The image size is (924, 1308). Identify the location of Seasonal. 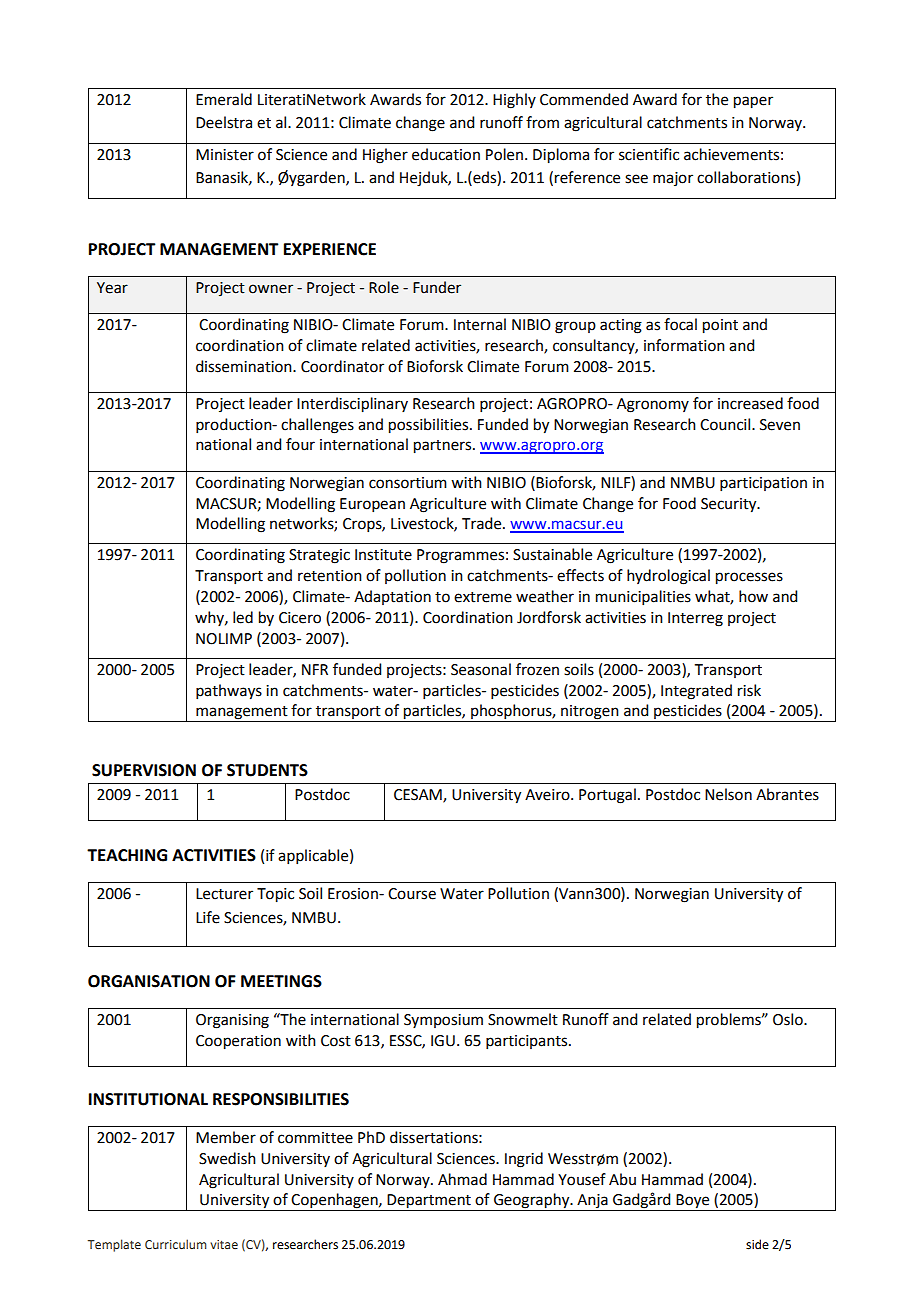
(481, 669).
